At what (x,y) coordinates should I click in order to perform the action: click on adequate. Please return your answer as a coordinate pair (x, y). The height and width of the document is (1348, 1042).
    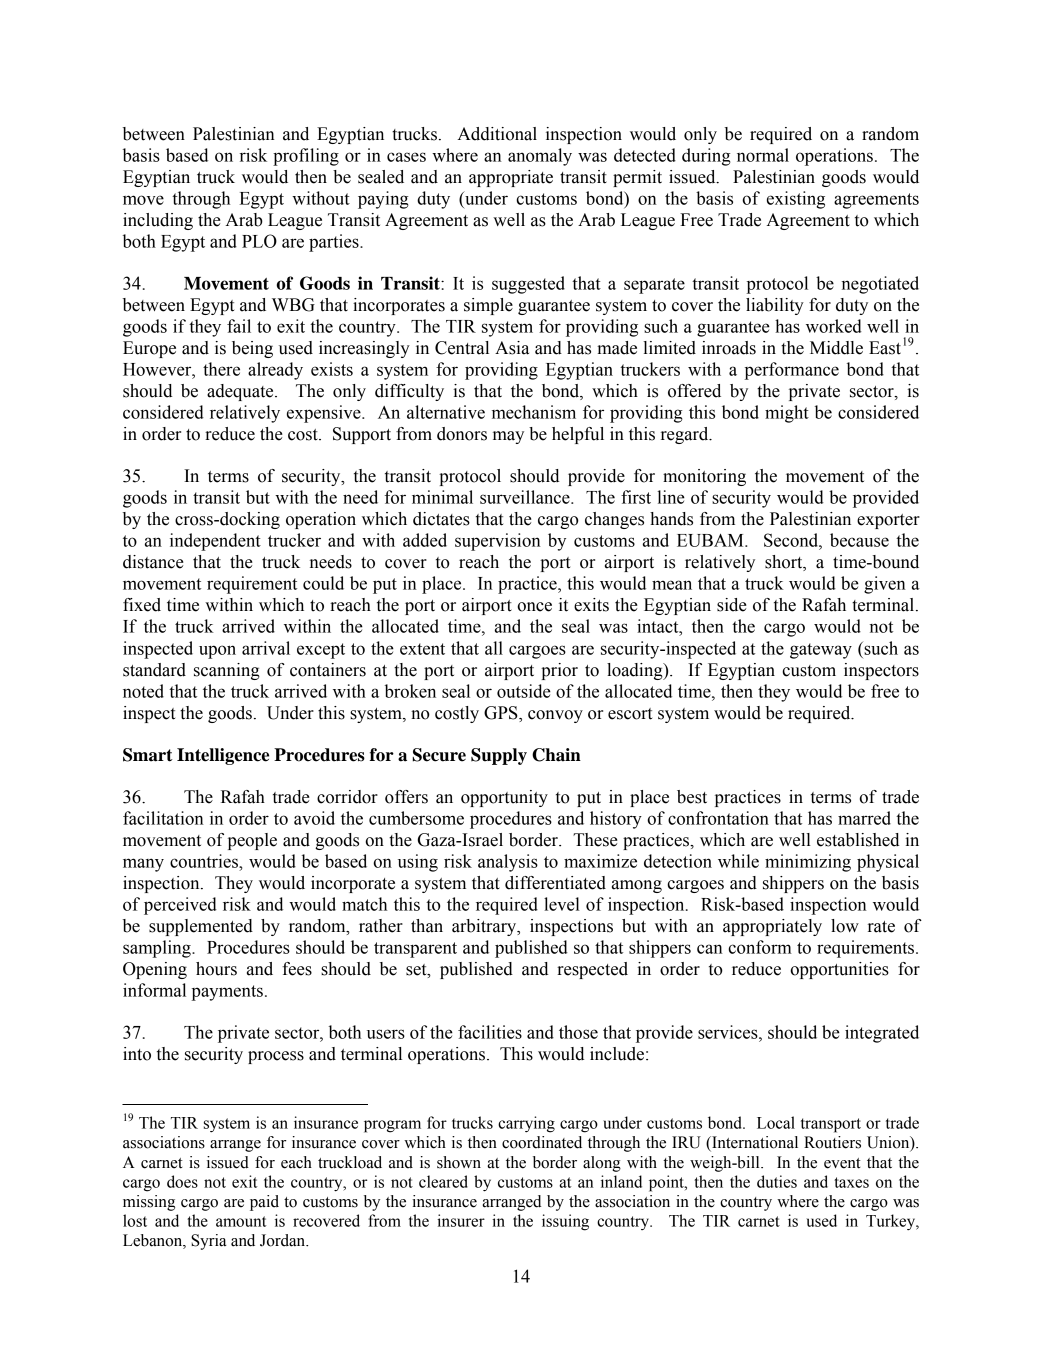
    Looking at the image, I should click on (241, 392).
